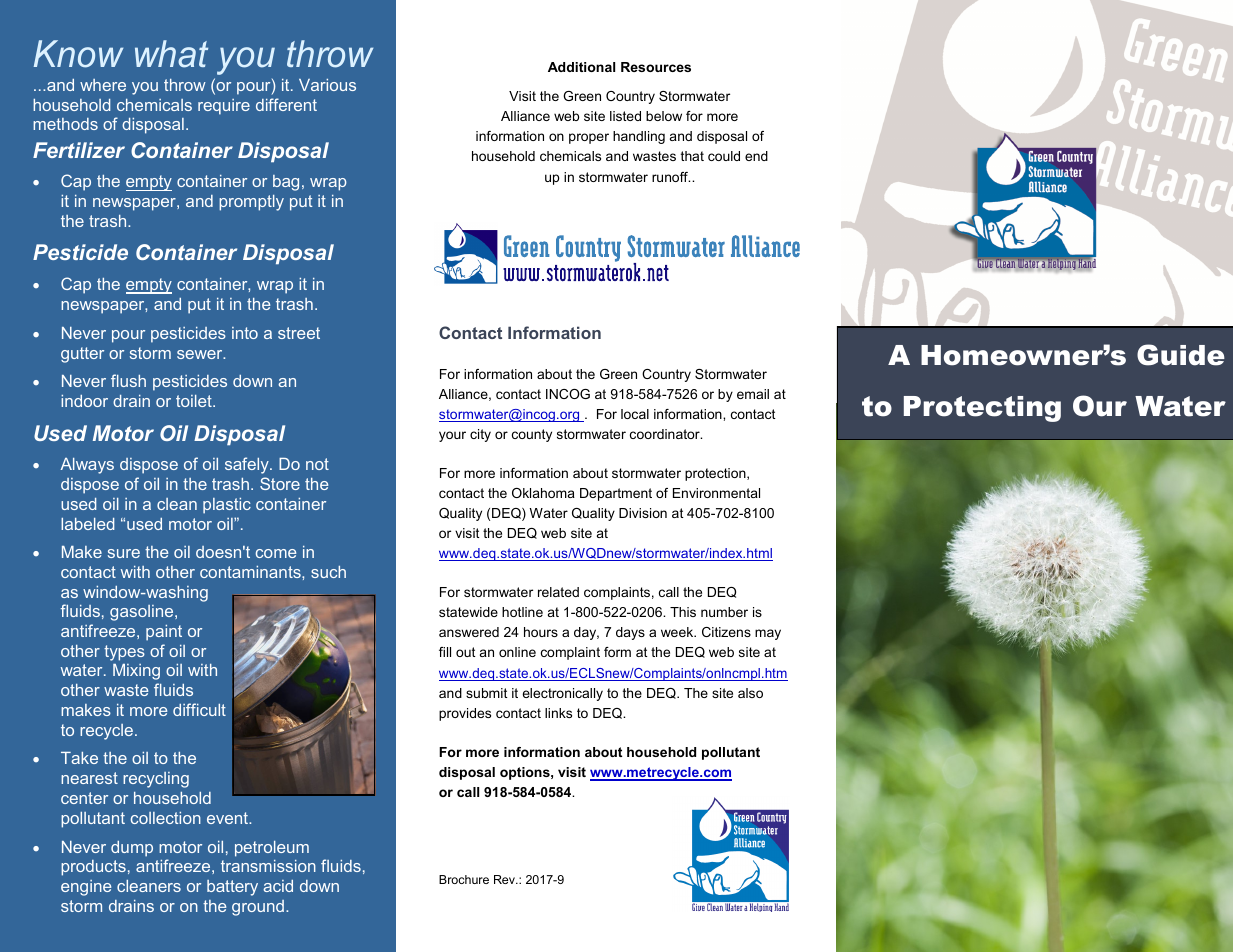 This screenshot has width=1233, height=952. I want to click on gasoline, so click(143, 613).
